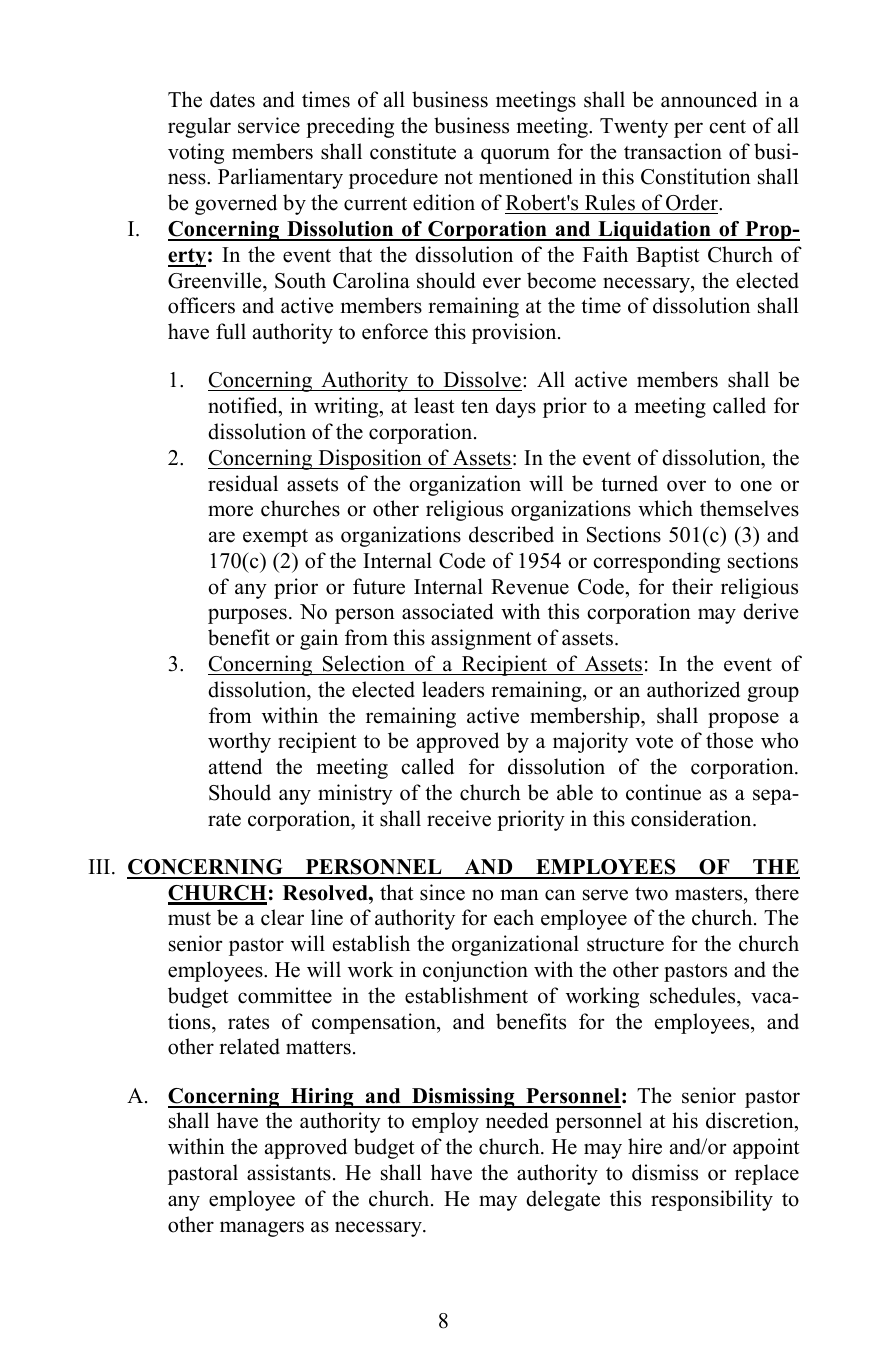 The image size is (887, 1372). What do you see at coordinates (629, 483) in the image?
I see `turned` at bounding box center [629, 483].
